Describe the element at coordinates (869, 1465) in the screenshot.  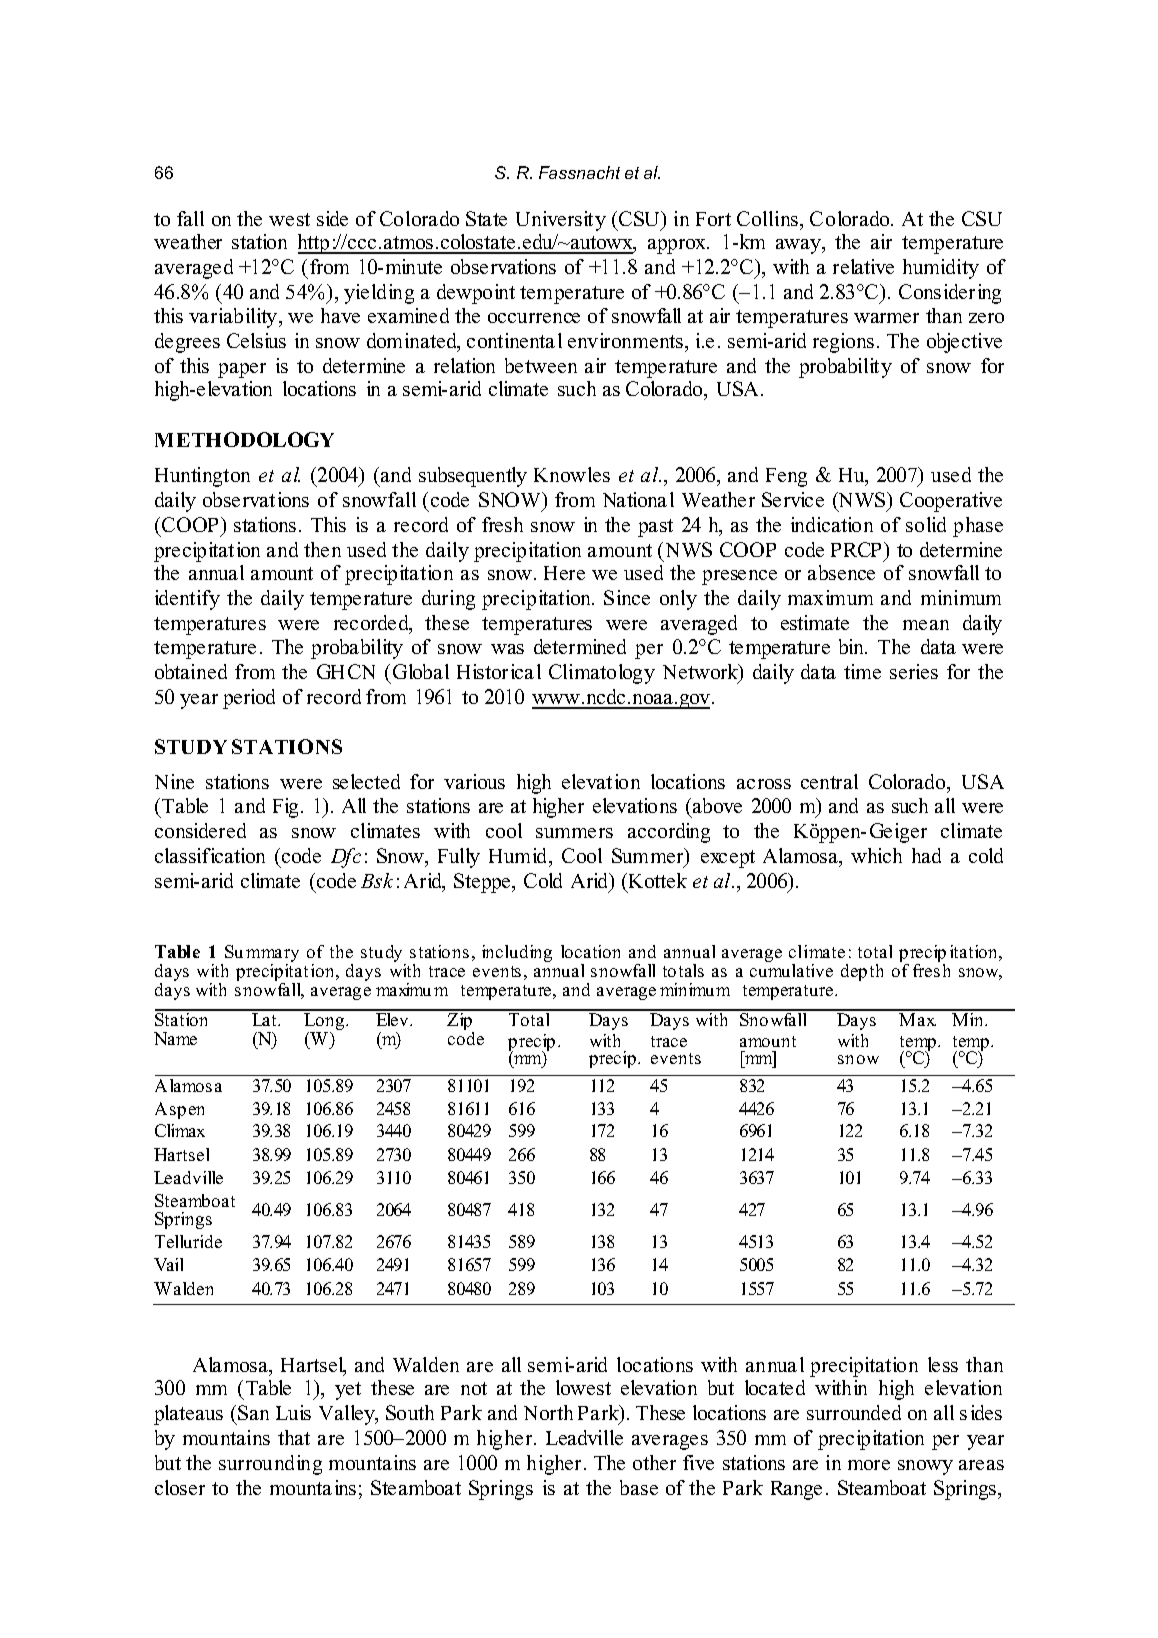
I see `more` at that location.
